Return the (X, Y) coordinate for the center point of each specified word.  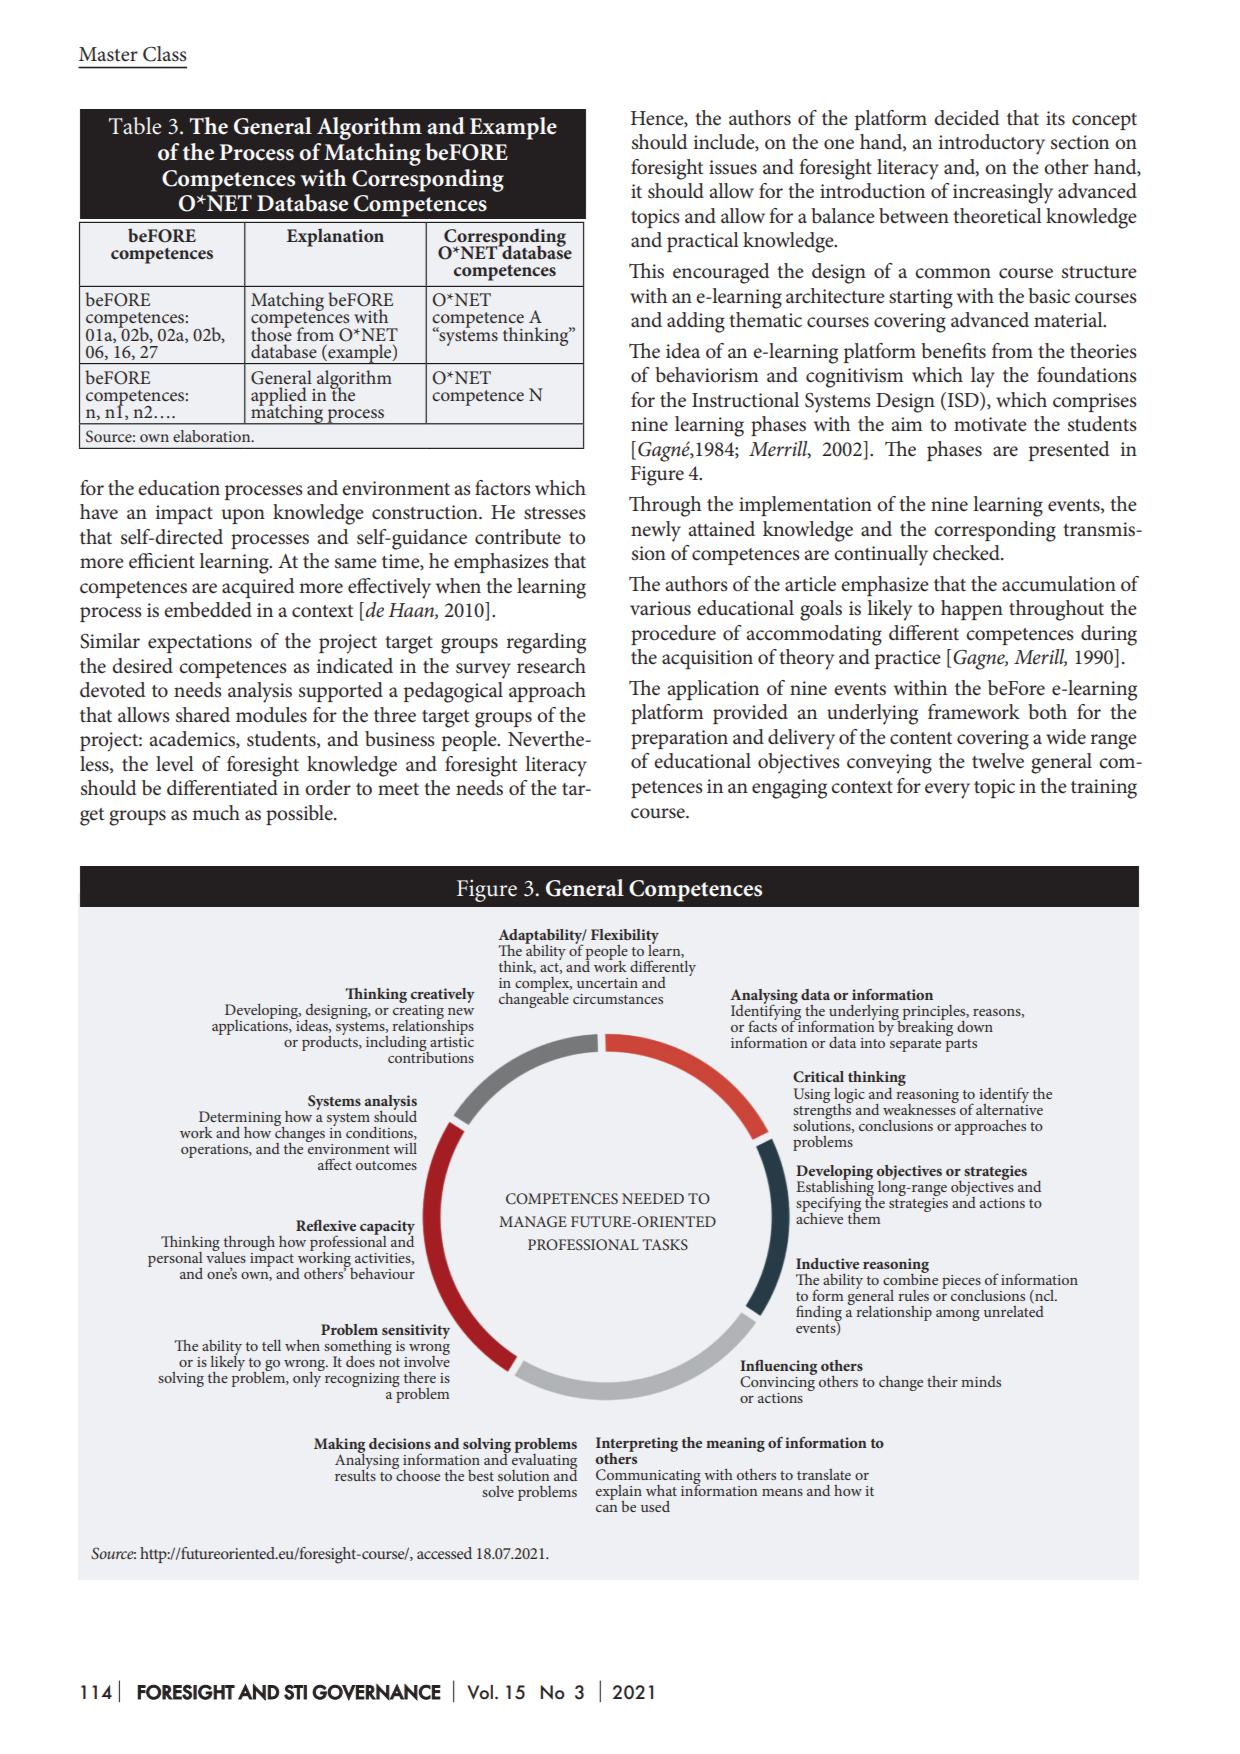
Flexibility (625, 937)
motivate (990, 424)
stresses (555, 513)
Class (165, 54)
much (216, 813)
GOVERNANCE (376, 1692)
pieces (962, 1283)
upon (243, 516)
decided (966, 118)
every (947, 791)
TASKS (665, 1244)
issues (733, 167)
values (226, 1256)
